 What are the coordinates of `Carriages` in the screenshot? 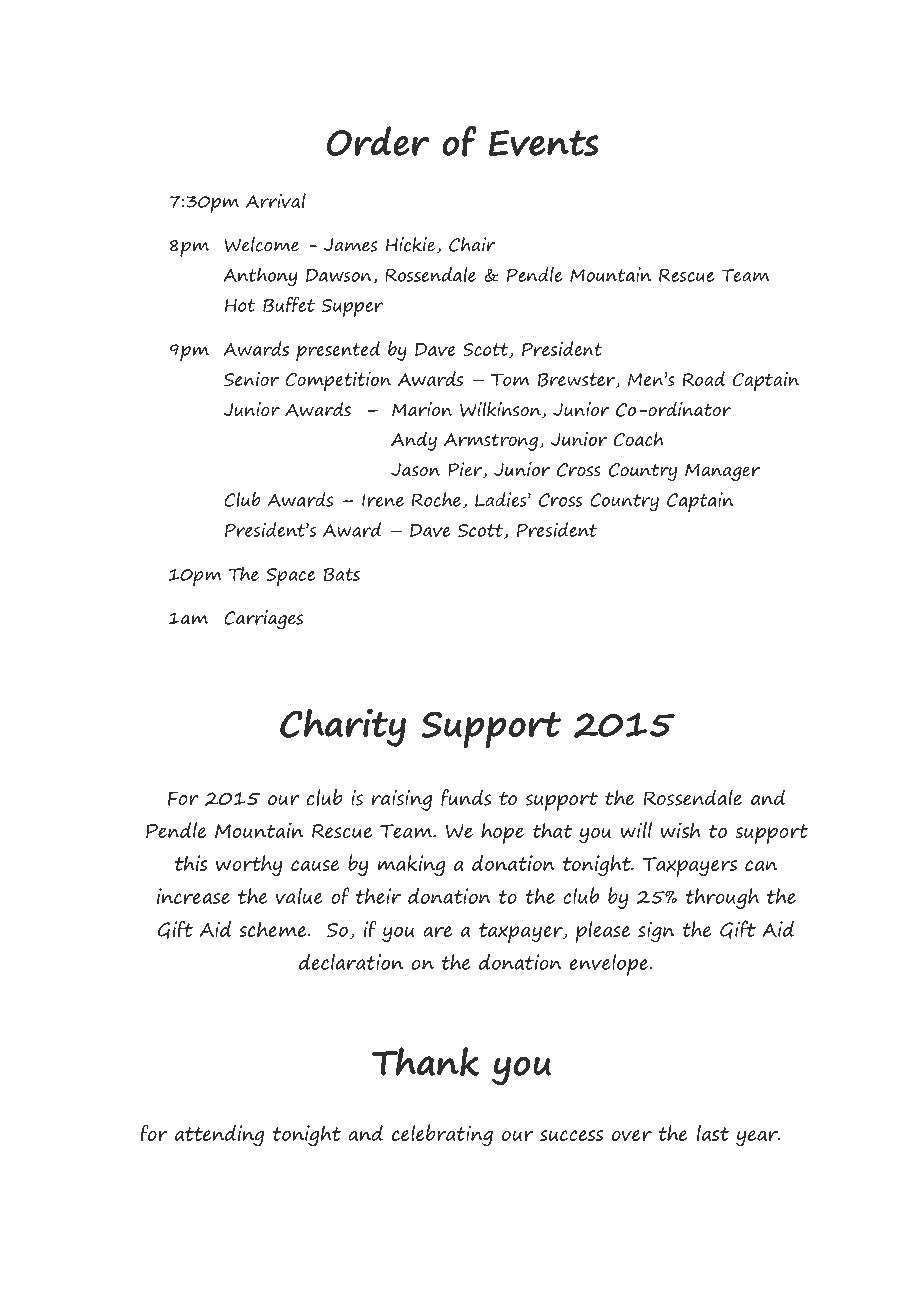 It's located at (263, 620).
